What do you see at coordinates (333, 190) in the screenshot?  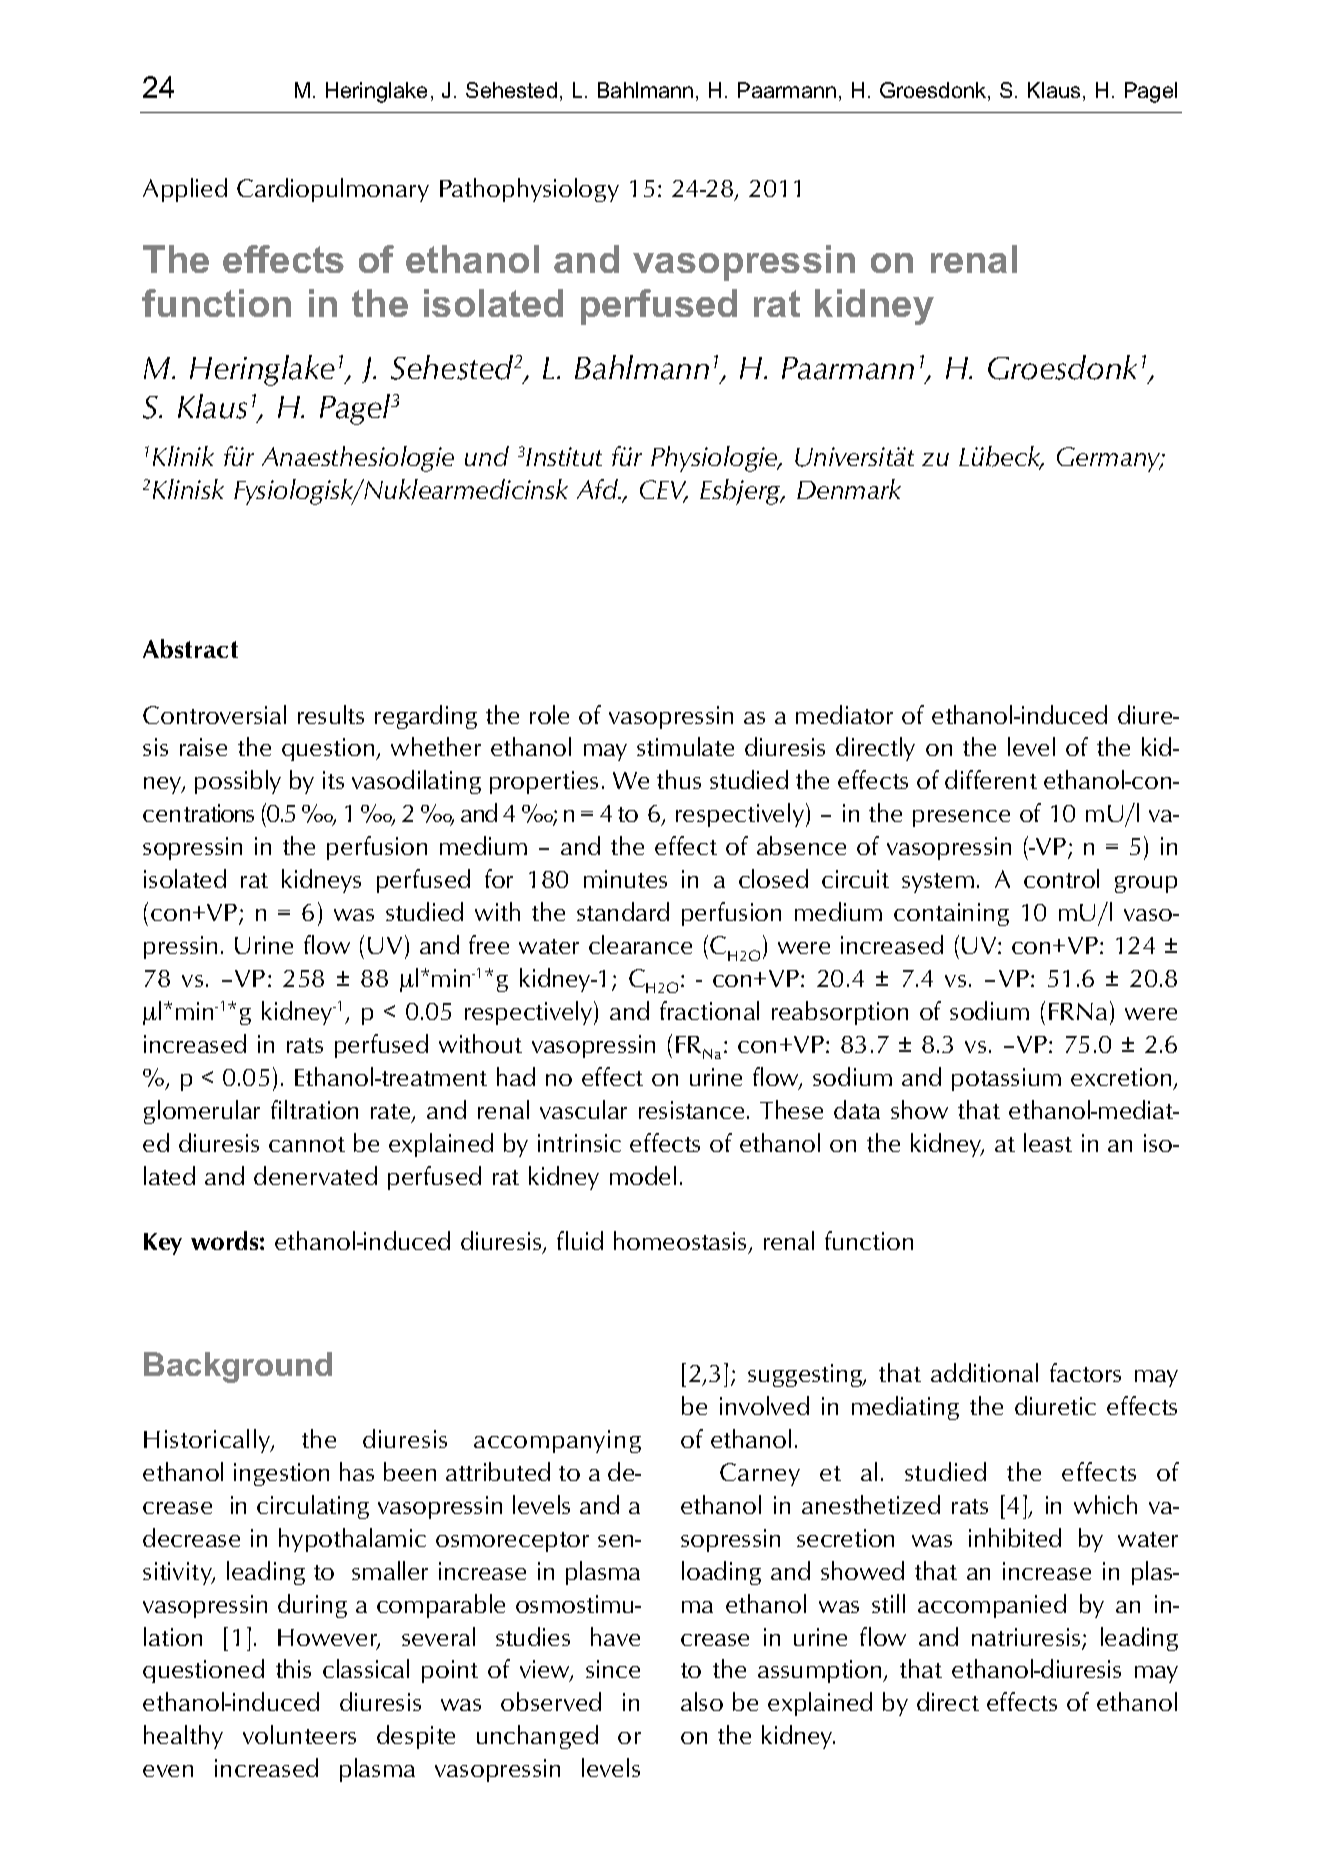 I see `Cardiopulmonary` at bounding box center [333, 190].
